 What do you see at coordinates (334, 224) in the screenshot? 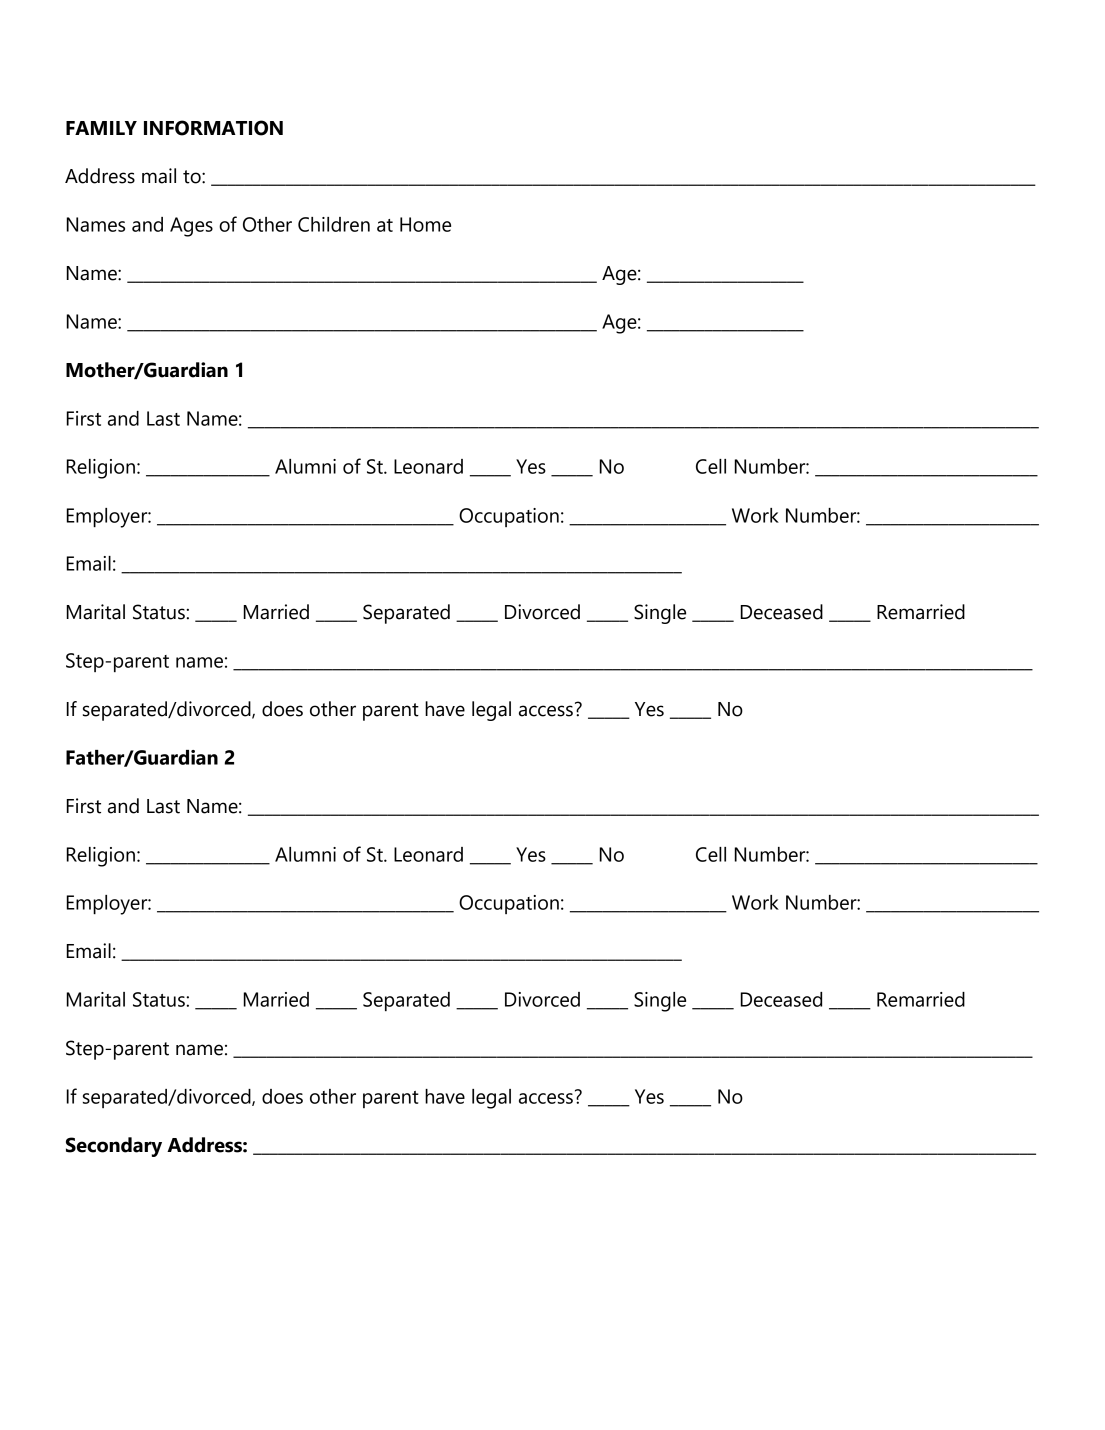
I see `Children` at bounding box center [334, 224].
